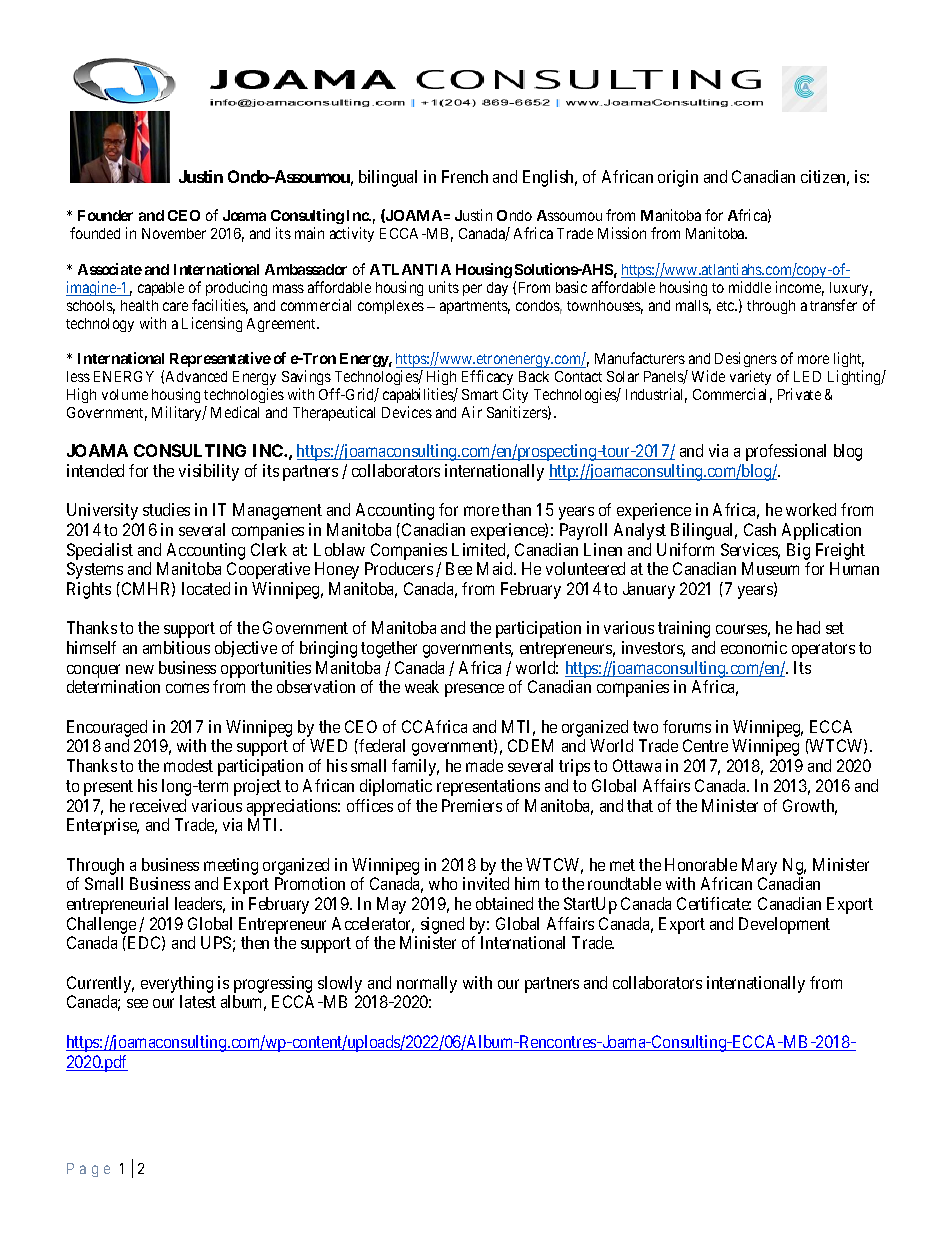 The width and height of the page is (952, 1233). Describe the element at coordinates (465, 176) in the page. I see `French` at that location.
